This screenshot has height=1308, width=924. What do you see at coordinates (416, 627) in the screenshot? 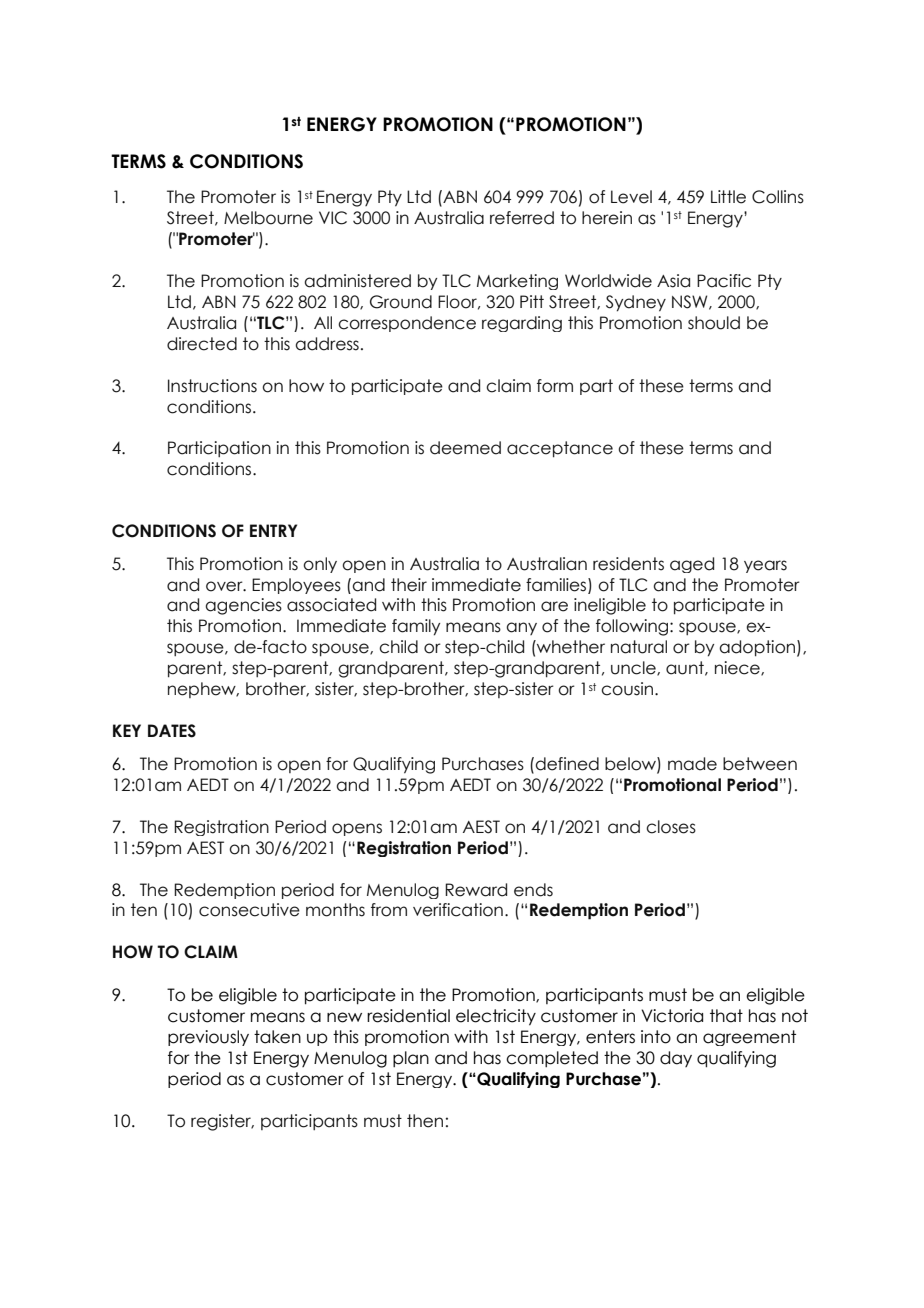
I see `family` at bounding box center [416, 627].
